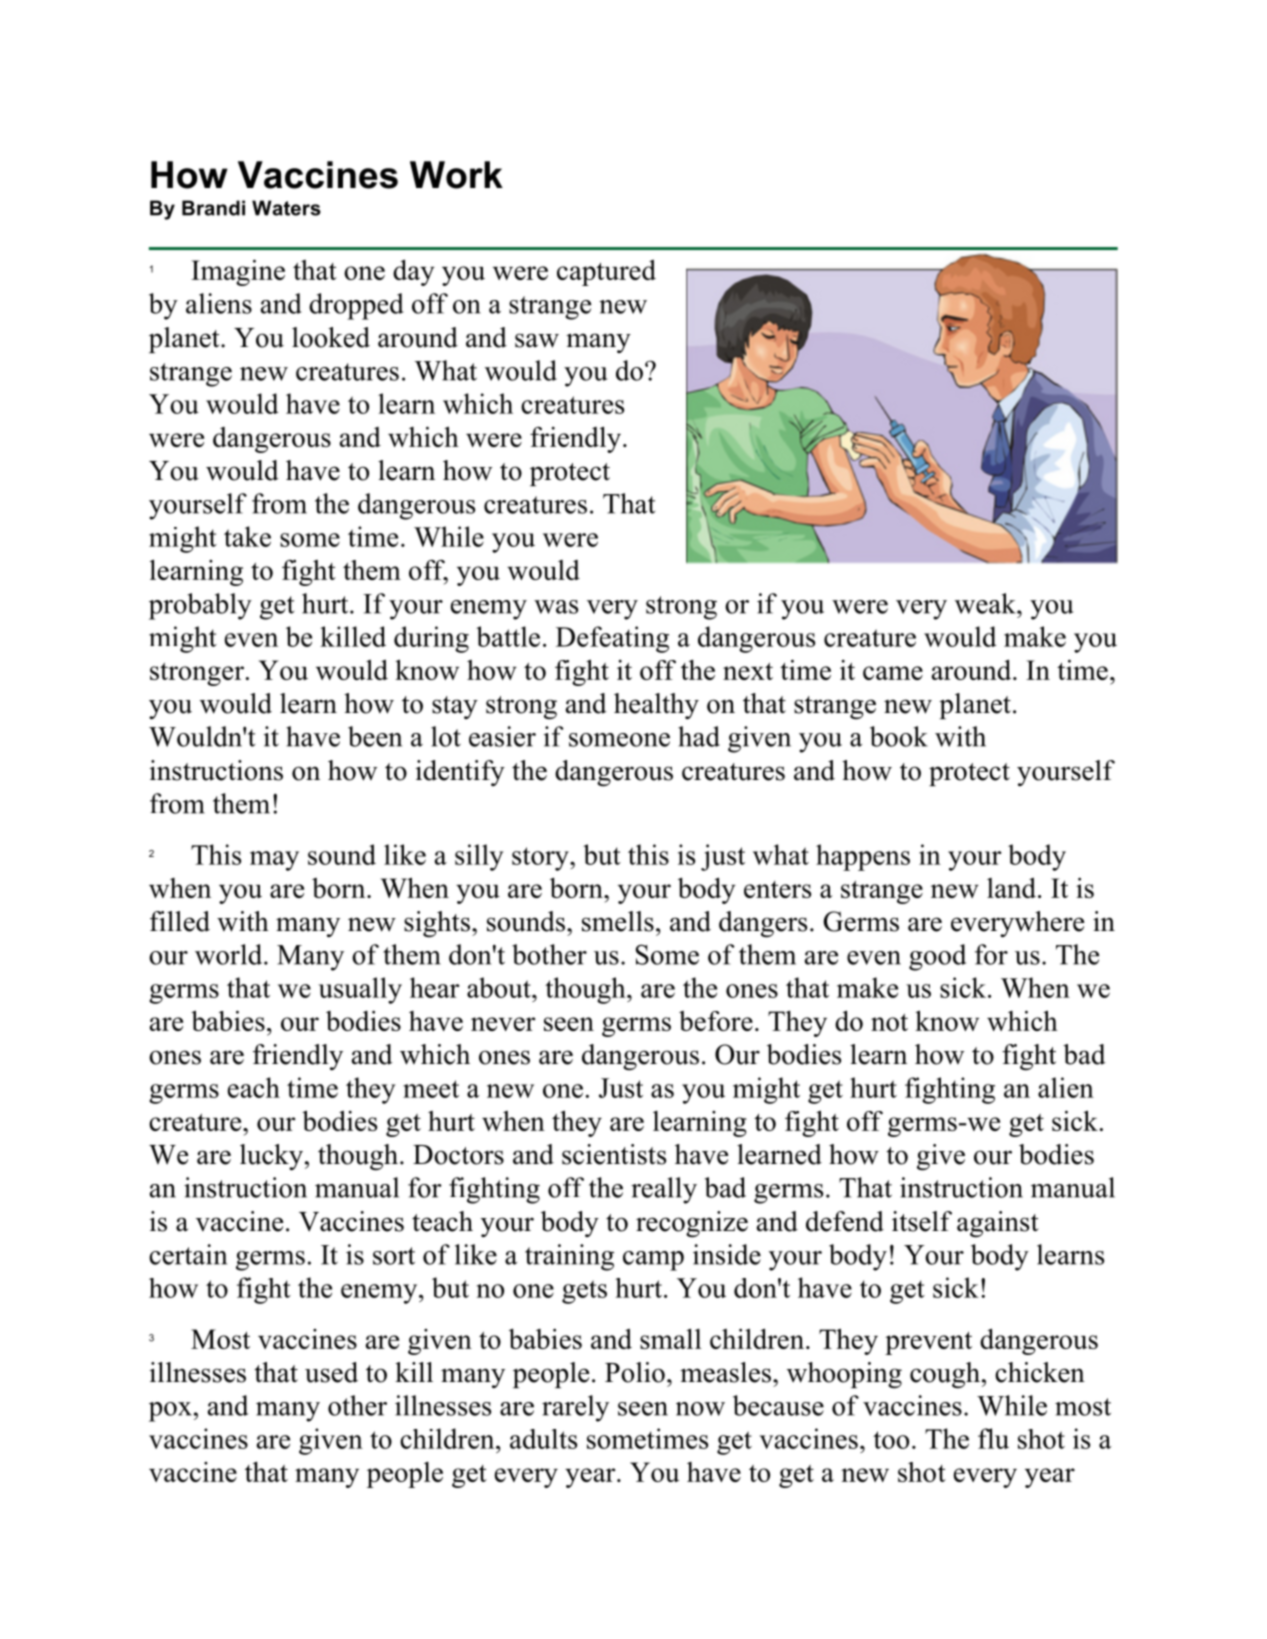  Describe the element at coordinates (541, 859) in the image. I see `story` at that location.
